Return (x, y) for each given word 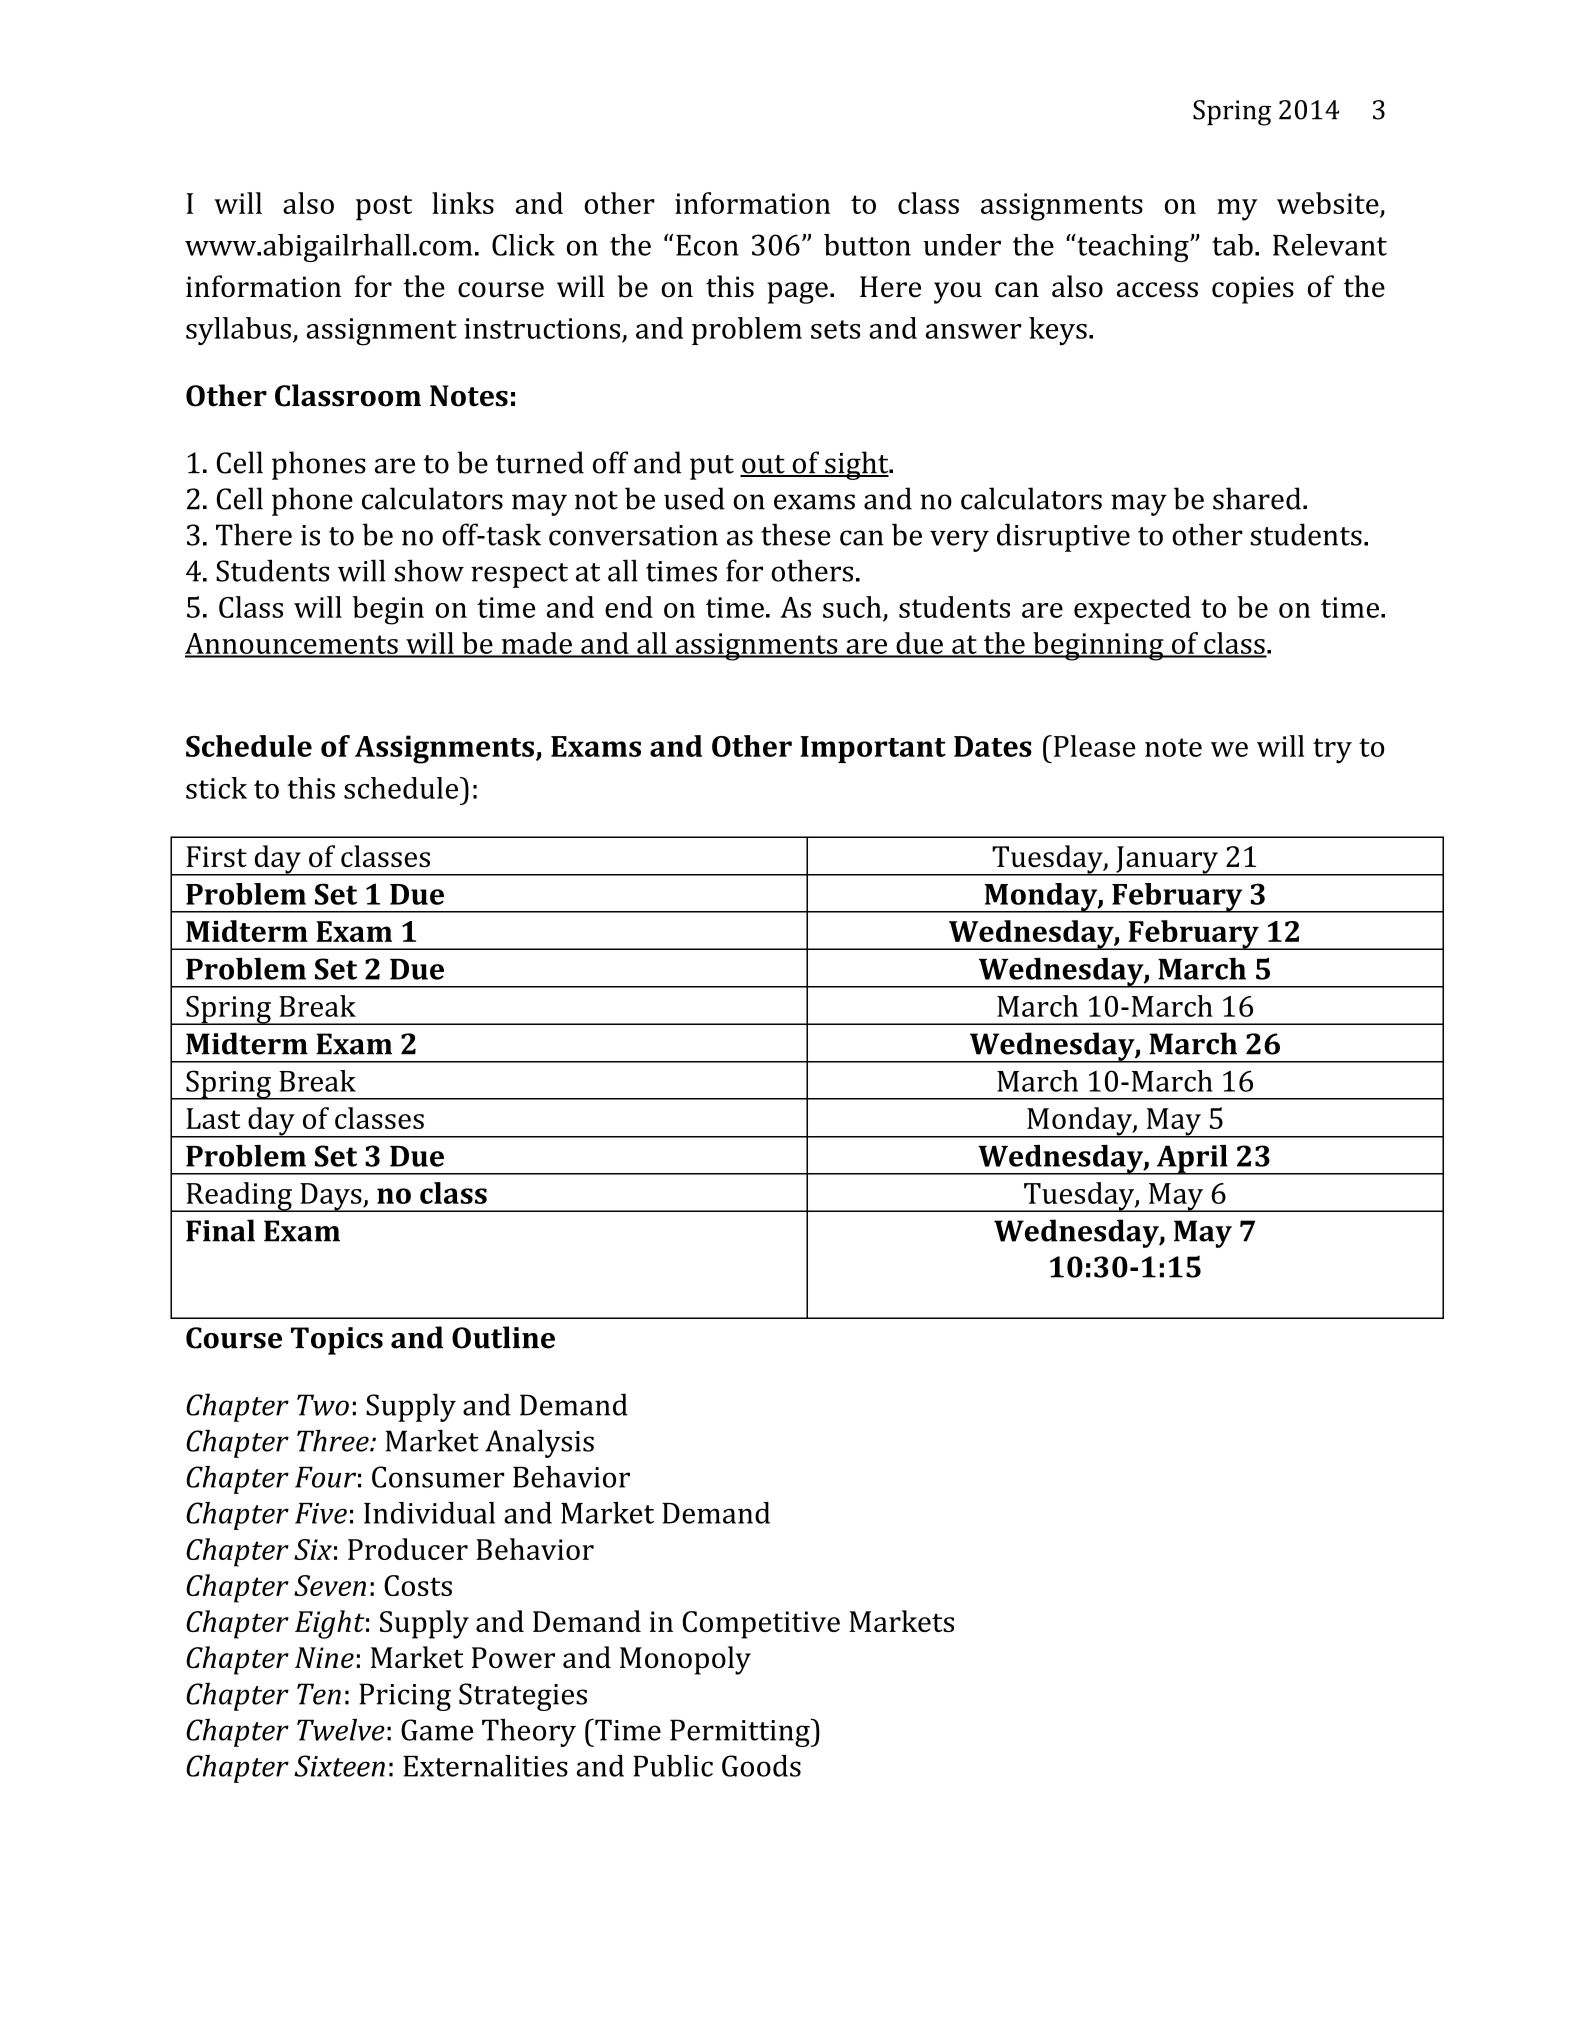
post (384, 208)
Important (873, 749)
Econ (707, 245)
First (216, 856)
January (1167, 861)
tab (1232, 245)
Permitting (741, 1732)
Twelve (341, 1730)
